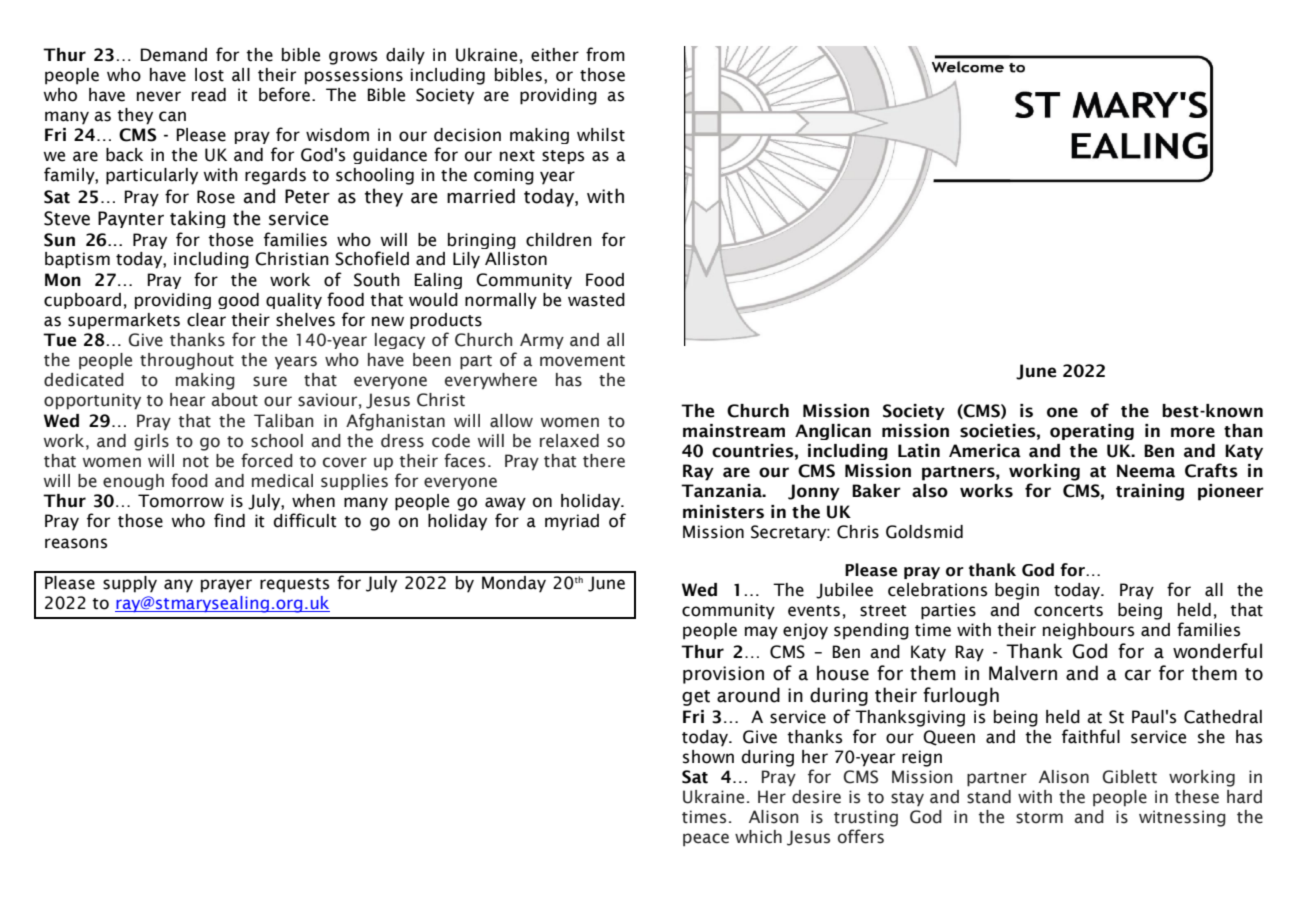 This document has height=924, width=1308. What do you see at coordinates (1092, 432) in the document?
I see `operating` at bounding box center [1092, 432].
